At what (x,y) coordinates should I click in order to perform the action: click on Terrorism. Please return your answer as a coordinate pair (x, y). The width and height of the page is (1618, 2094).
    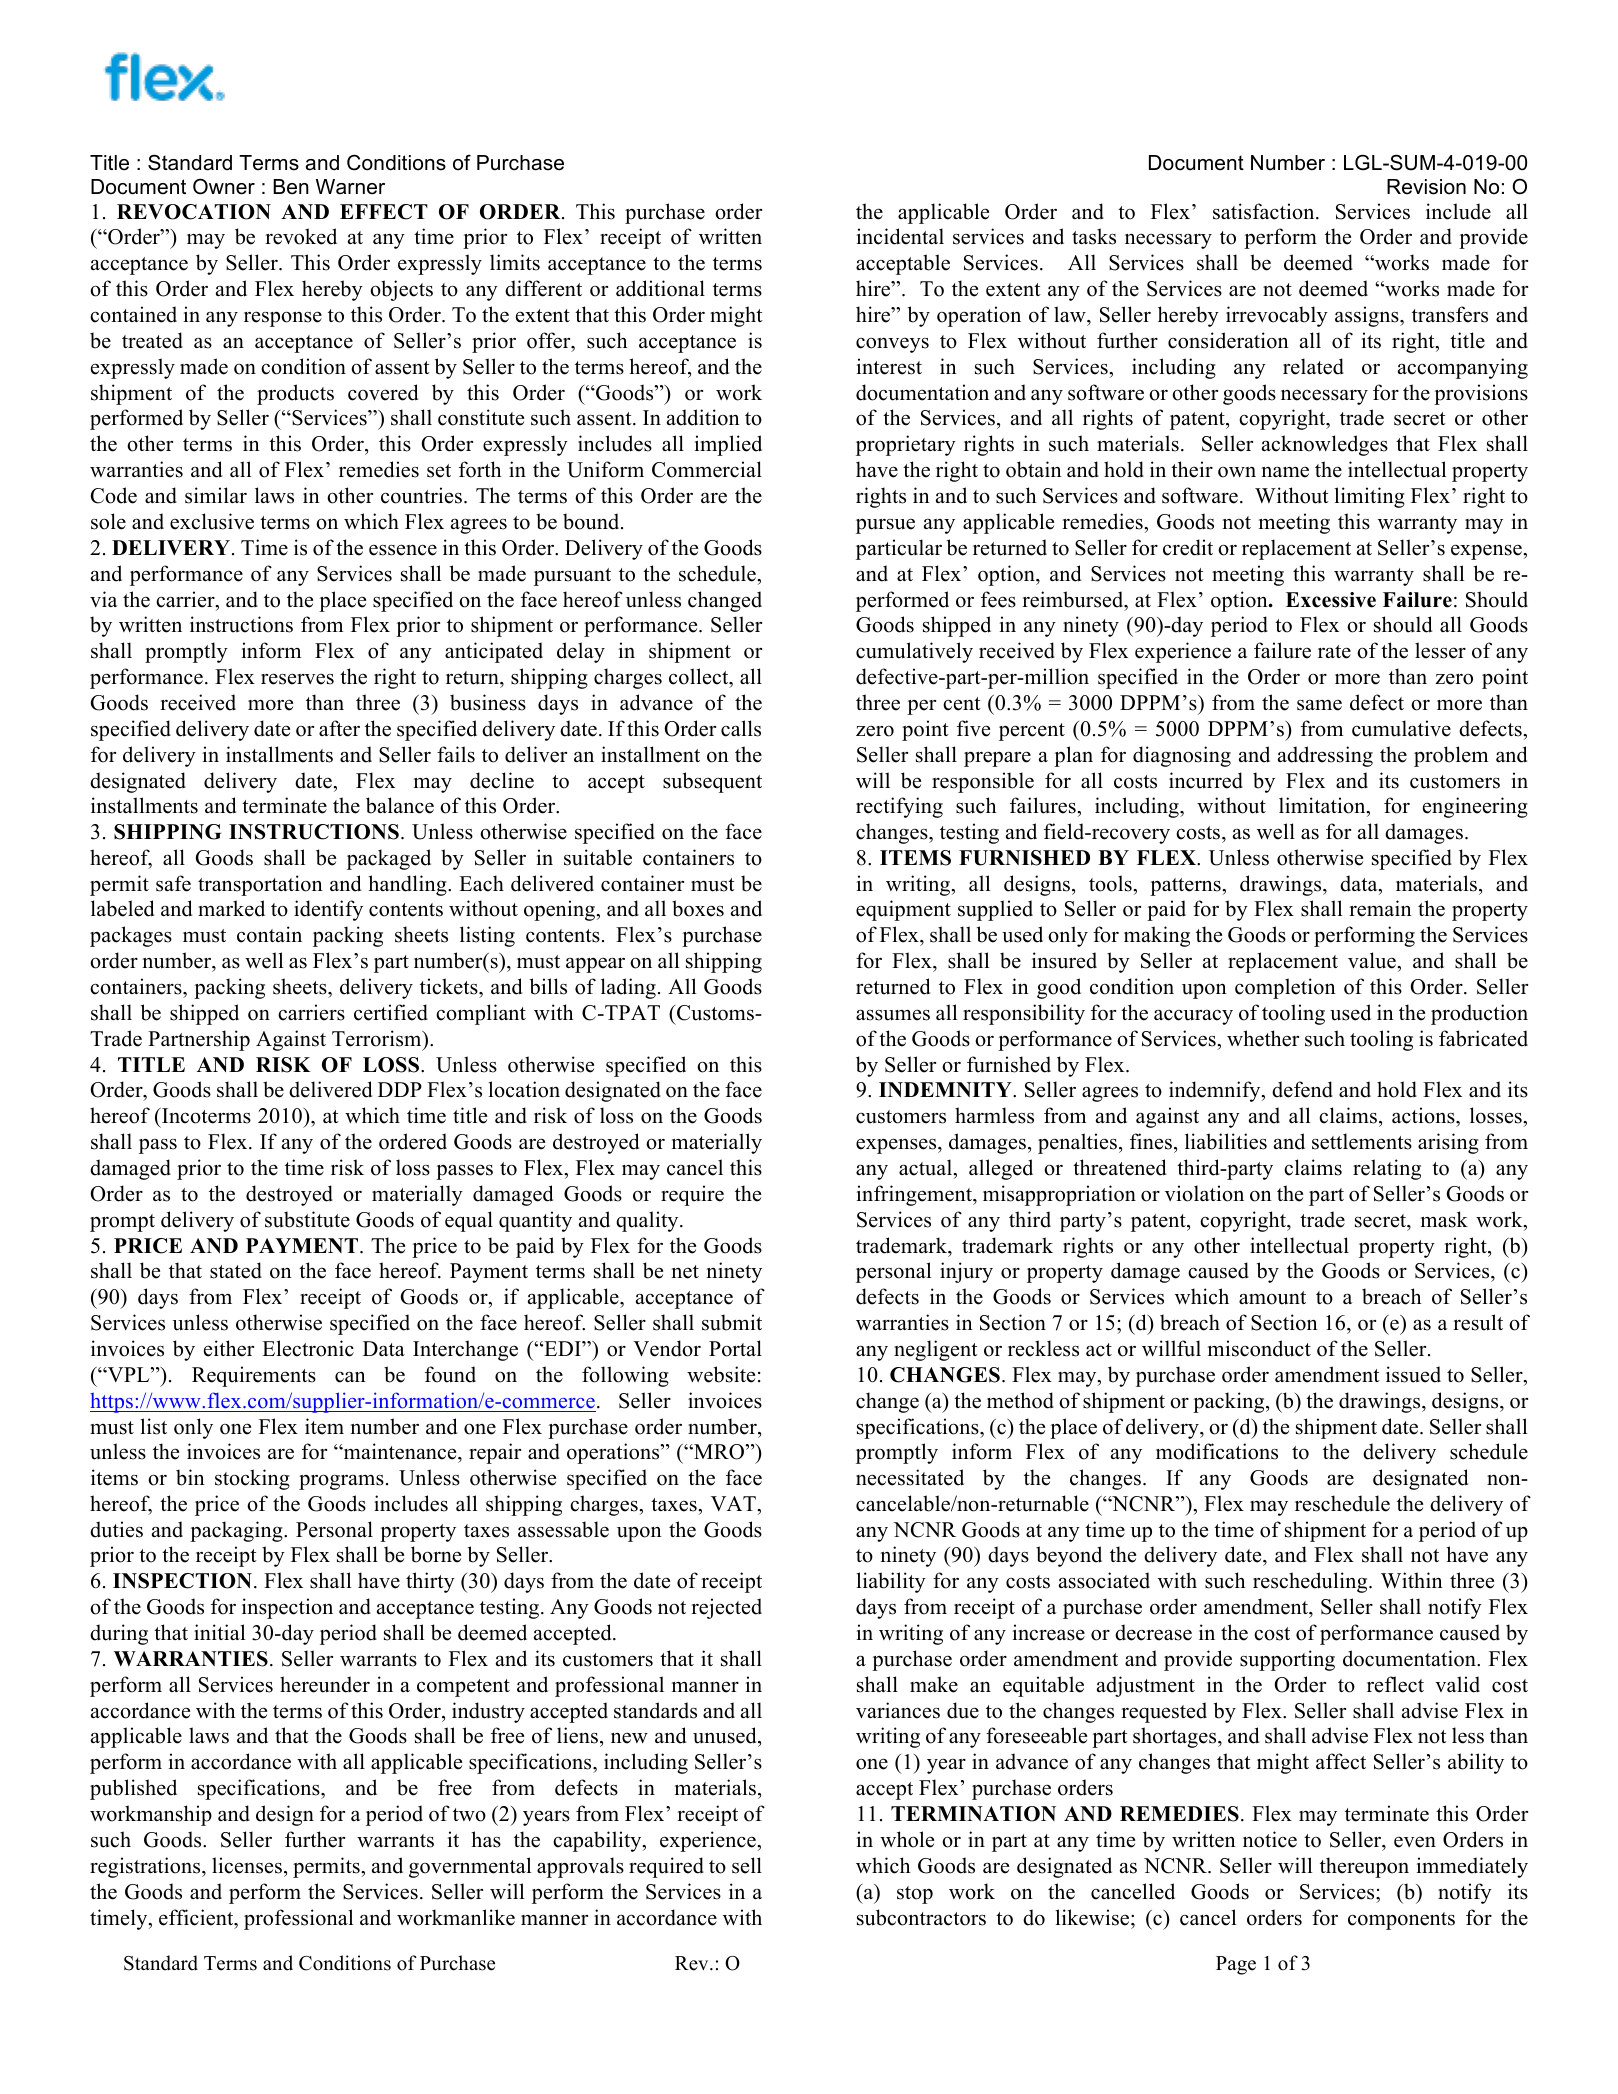
    Looking at the image, I should click on (378, 1038).
